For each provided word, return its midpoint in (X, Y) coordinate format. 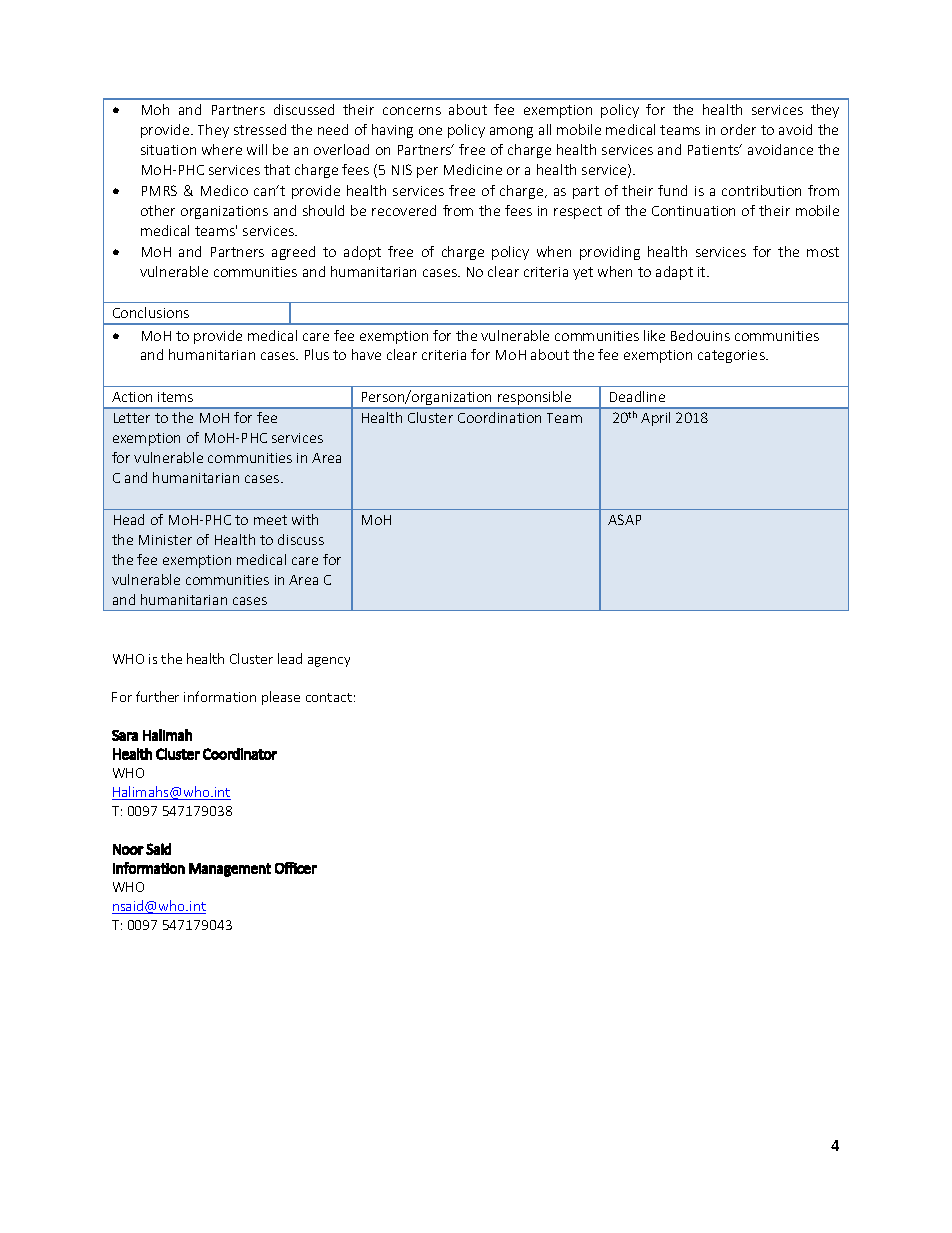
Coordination (499, 417)
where (222, 149)
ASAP (624, 519)
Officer (296, 868)
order (738, 129)
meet (270, 520)
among (511, 132)
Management (230, 870)
